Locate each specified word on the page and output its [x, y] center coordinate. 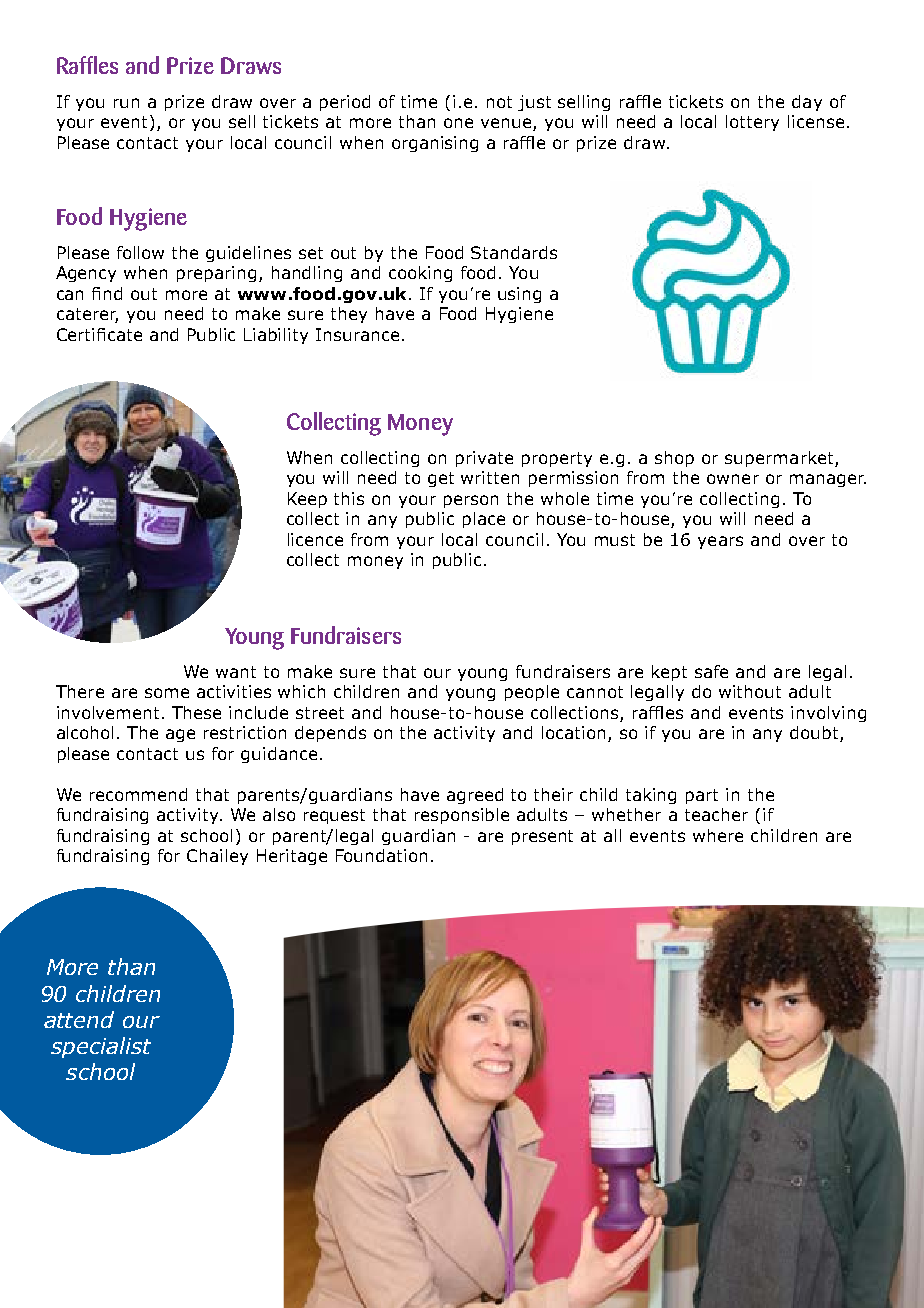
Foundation [381, 855]
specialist [101, 1047]
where [718, 835]
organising [435, 144]
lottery [752, 123]
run [126, 103]
